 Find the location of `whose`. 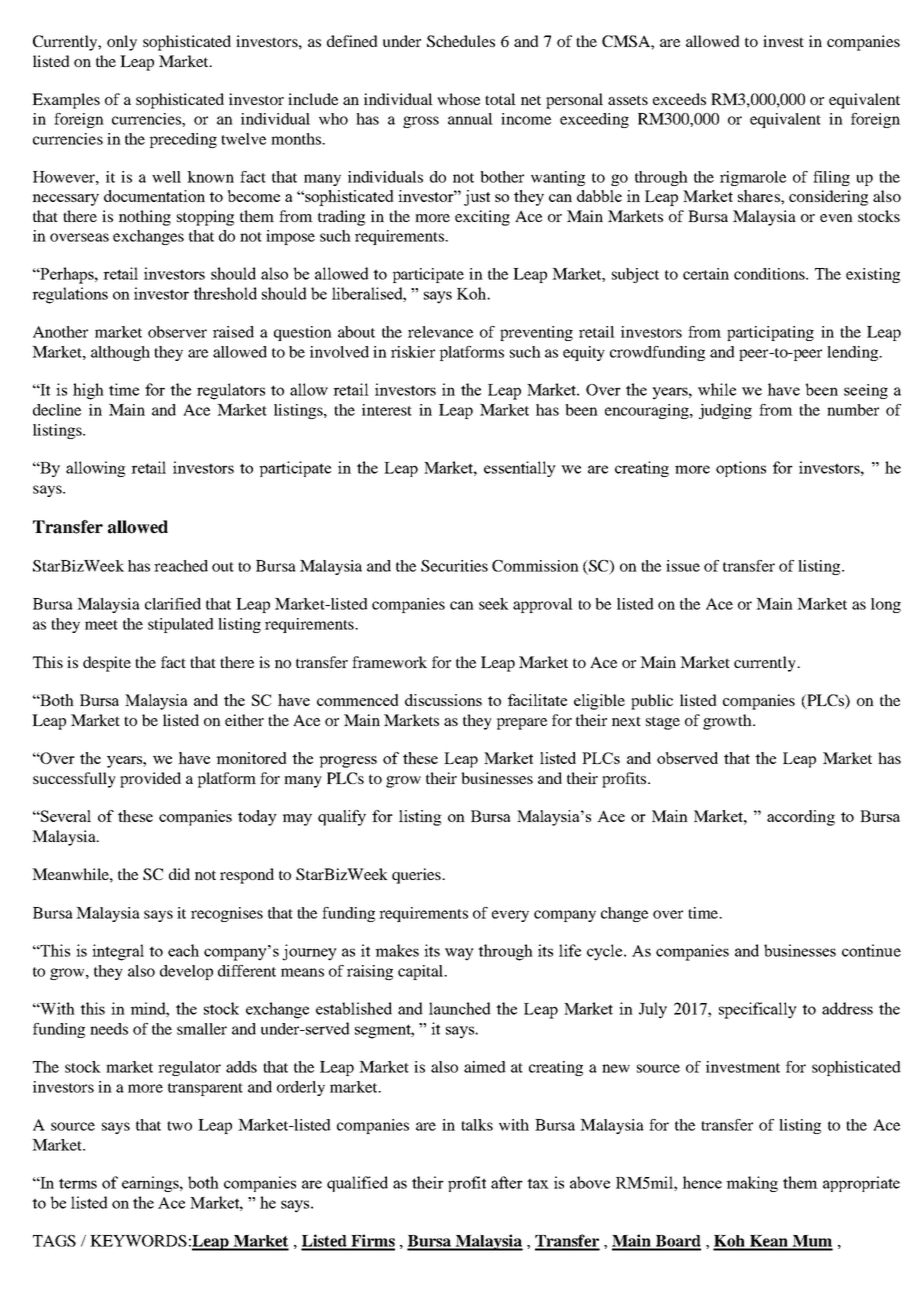

whose is located at coordinates (458, 99).
